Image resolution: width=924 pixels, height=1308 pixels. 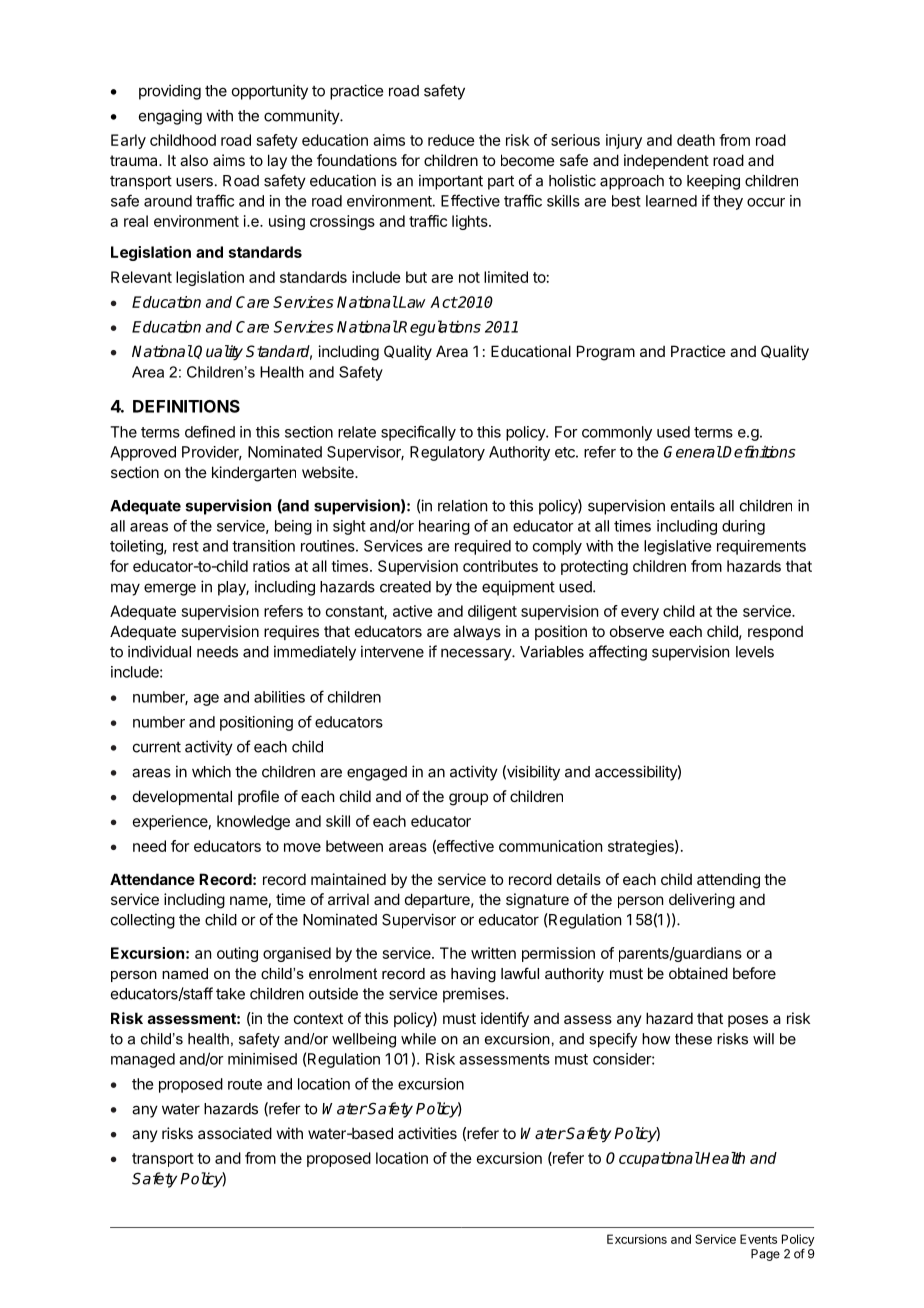 I want to click on attending, so click(x=728, y=881).
